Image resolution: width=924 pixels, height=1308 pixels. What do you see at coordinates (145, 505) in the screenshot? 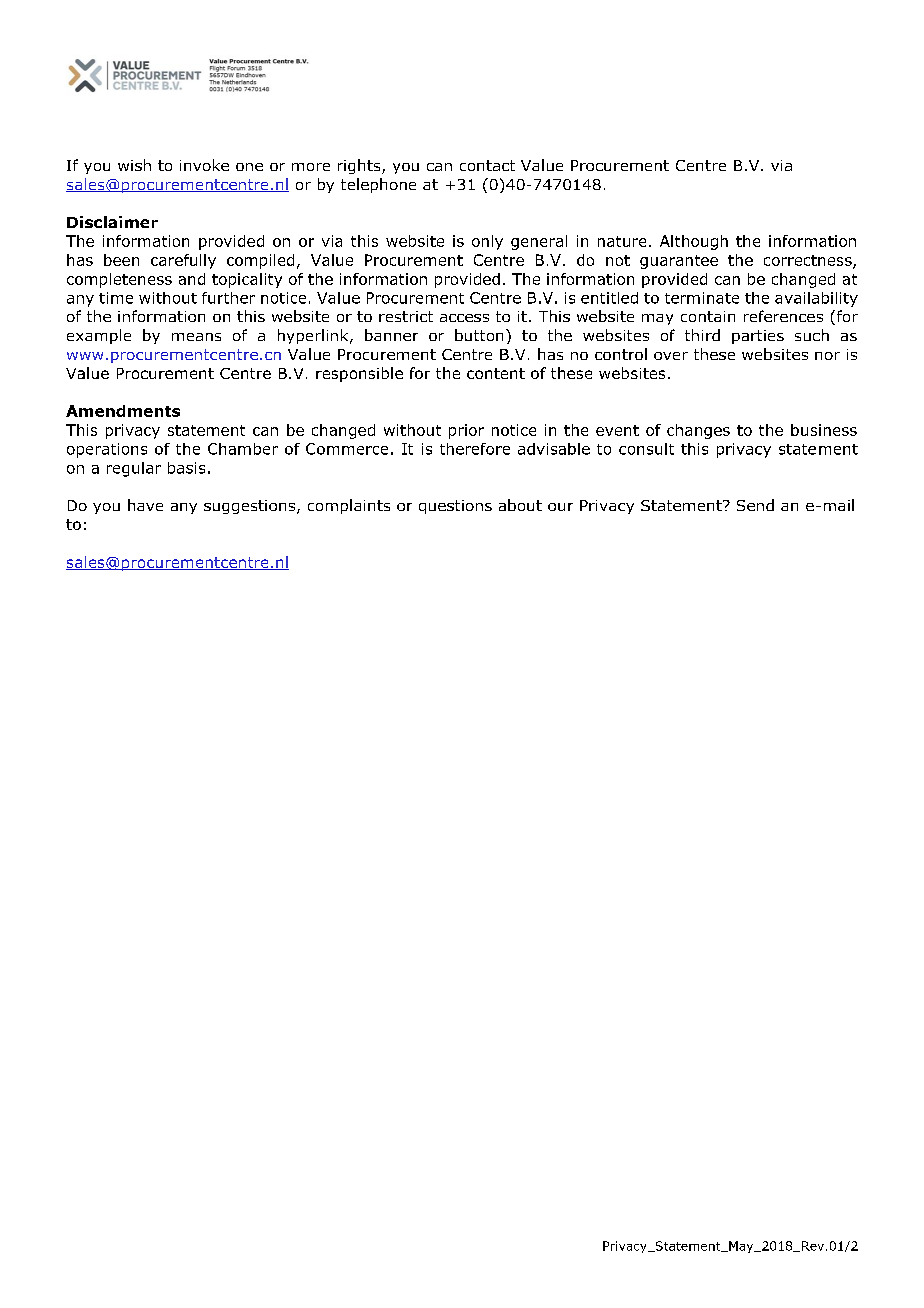
I see `have` at bounding box center [145, 505].
